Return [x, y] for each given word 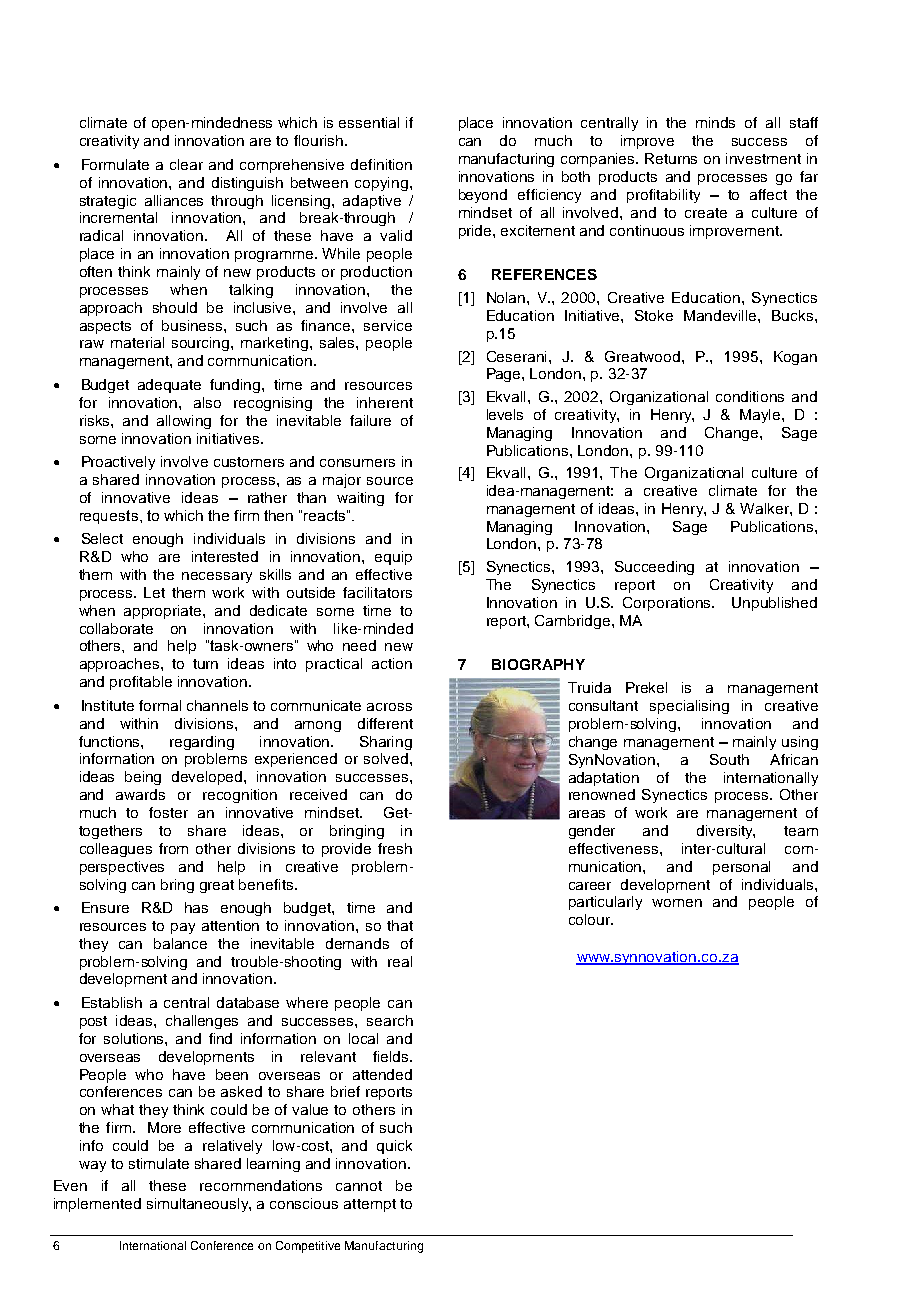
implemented [97, 1205]
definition [381, 164]
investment [763, 158]
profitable [141, 683]
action [392, 663]
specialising [689, 707]
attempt [370, 1205]
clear [186, 164]
